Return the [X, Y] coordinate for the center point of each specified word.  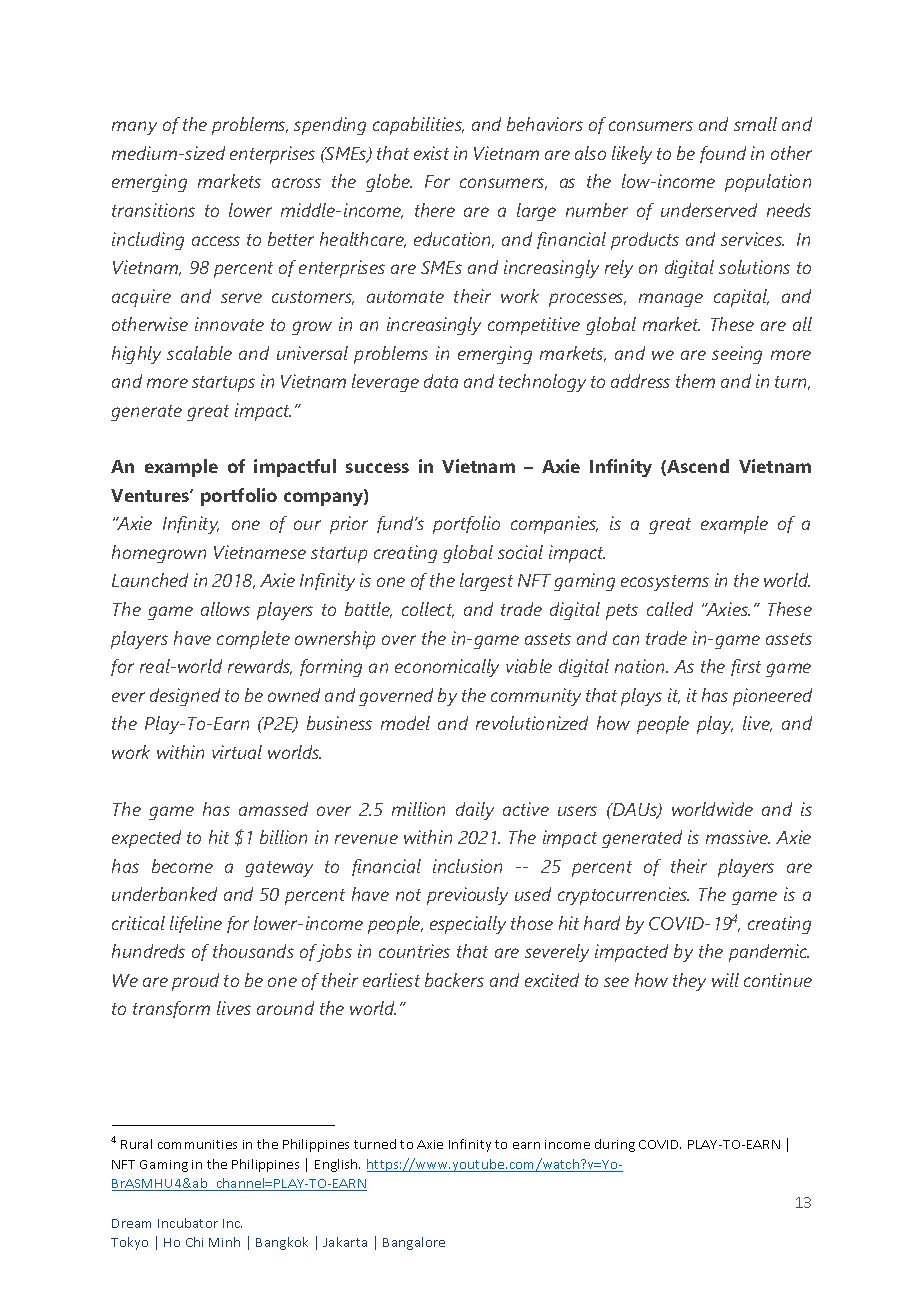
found [723, 154]
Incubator [188, 1223]
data [441, 381]
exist [431, 153]
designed [185, 697]
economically [447, 668]
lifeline [196, 924]
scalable [199, 353]
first [746, 667]
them [695, 381]
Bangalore [414, 1243]
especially [468, 925]
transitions [153, 210]
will [725, 980]
